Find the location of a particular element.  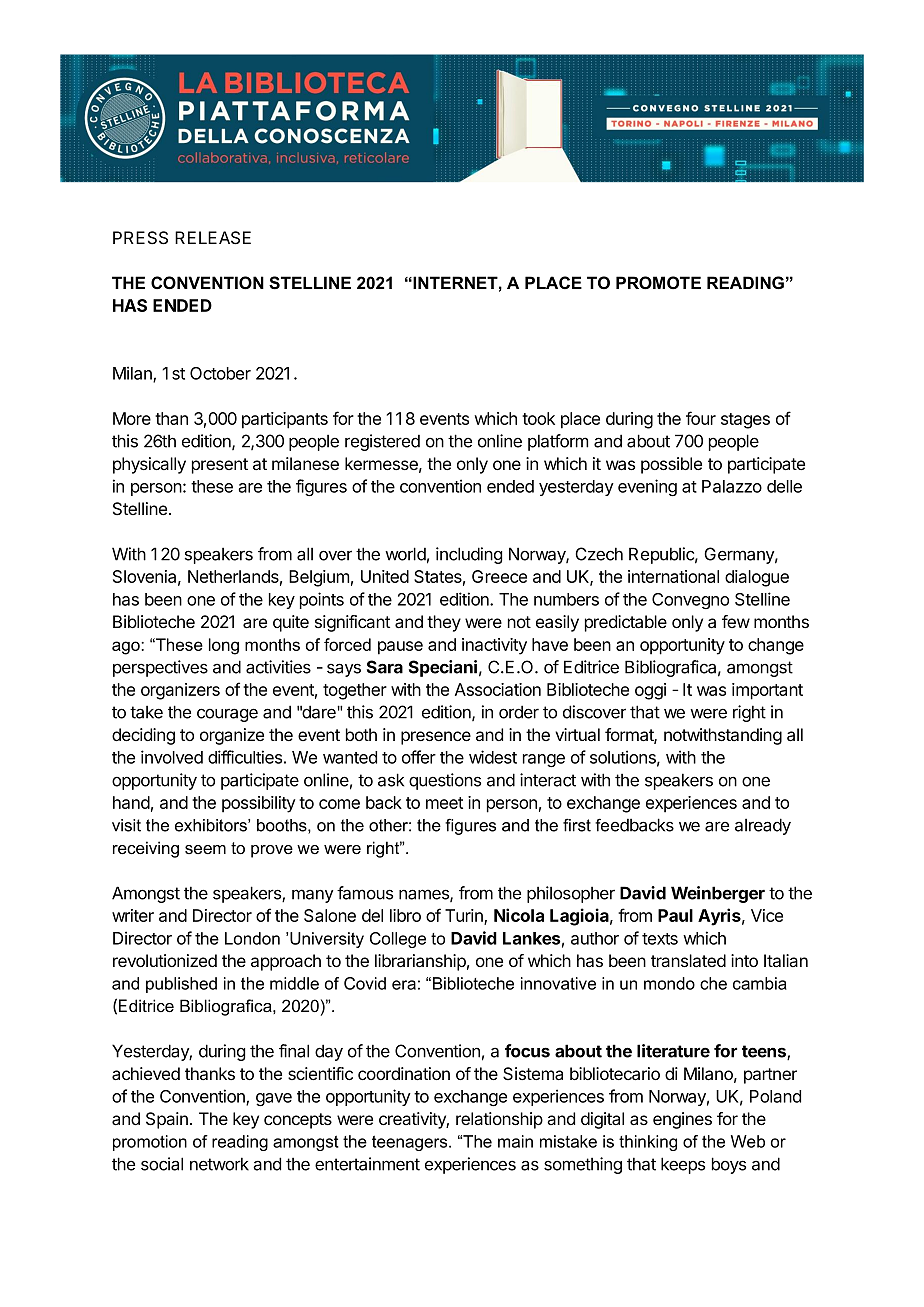

PROMOTE is located at coordinates (658, 283).
